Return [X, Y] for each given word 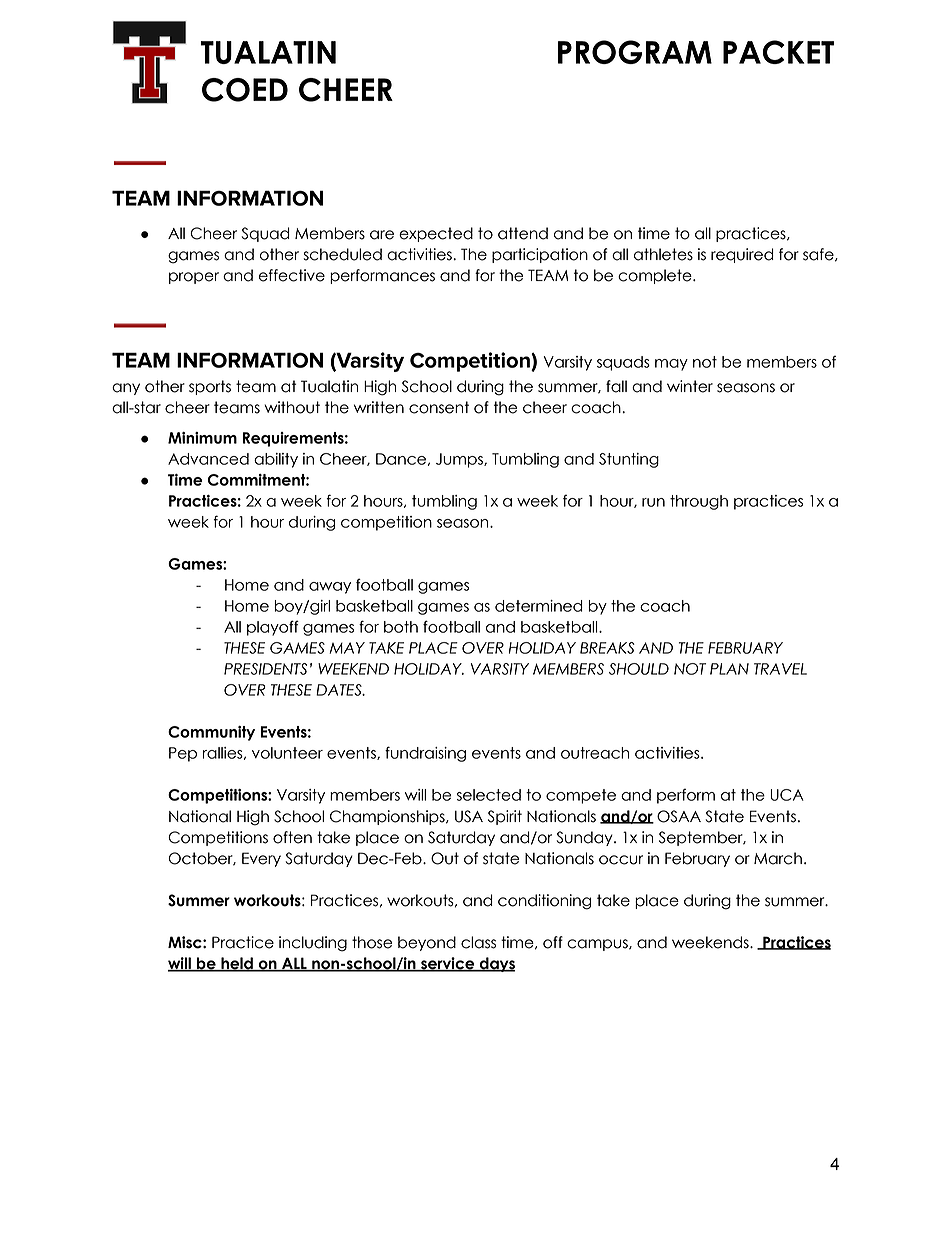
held [237, 964]
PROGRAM [635, 52]
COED [245, 90]
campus [598, 945]
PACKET [778, 52]
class [478, 942]
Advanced [208, 459]
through [699, 502]
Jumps [460, 460]
